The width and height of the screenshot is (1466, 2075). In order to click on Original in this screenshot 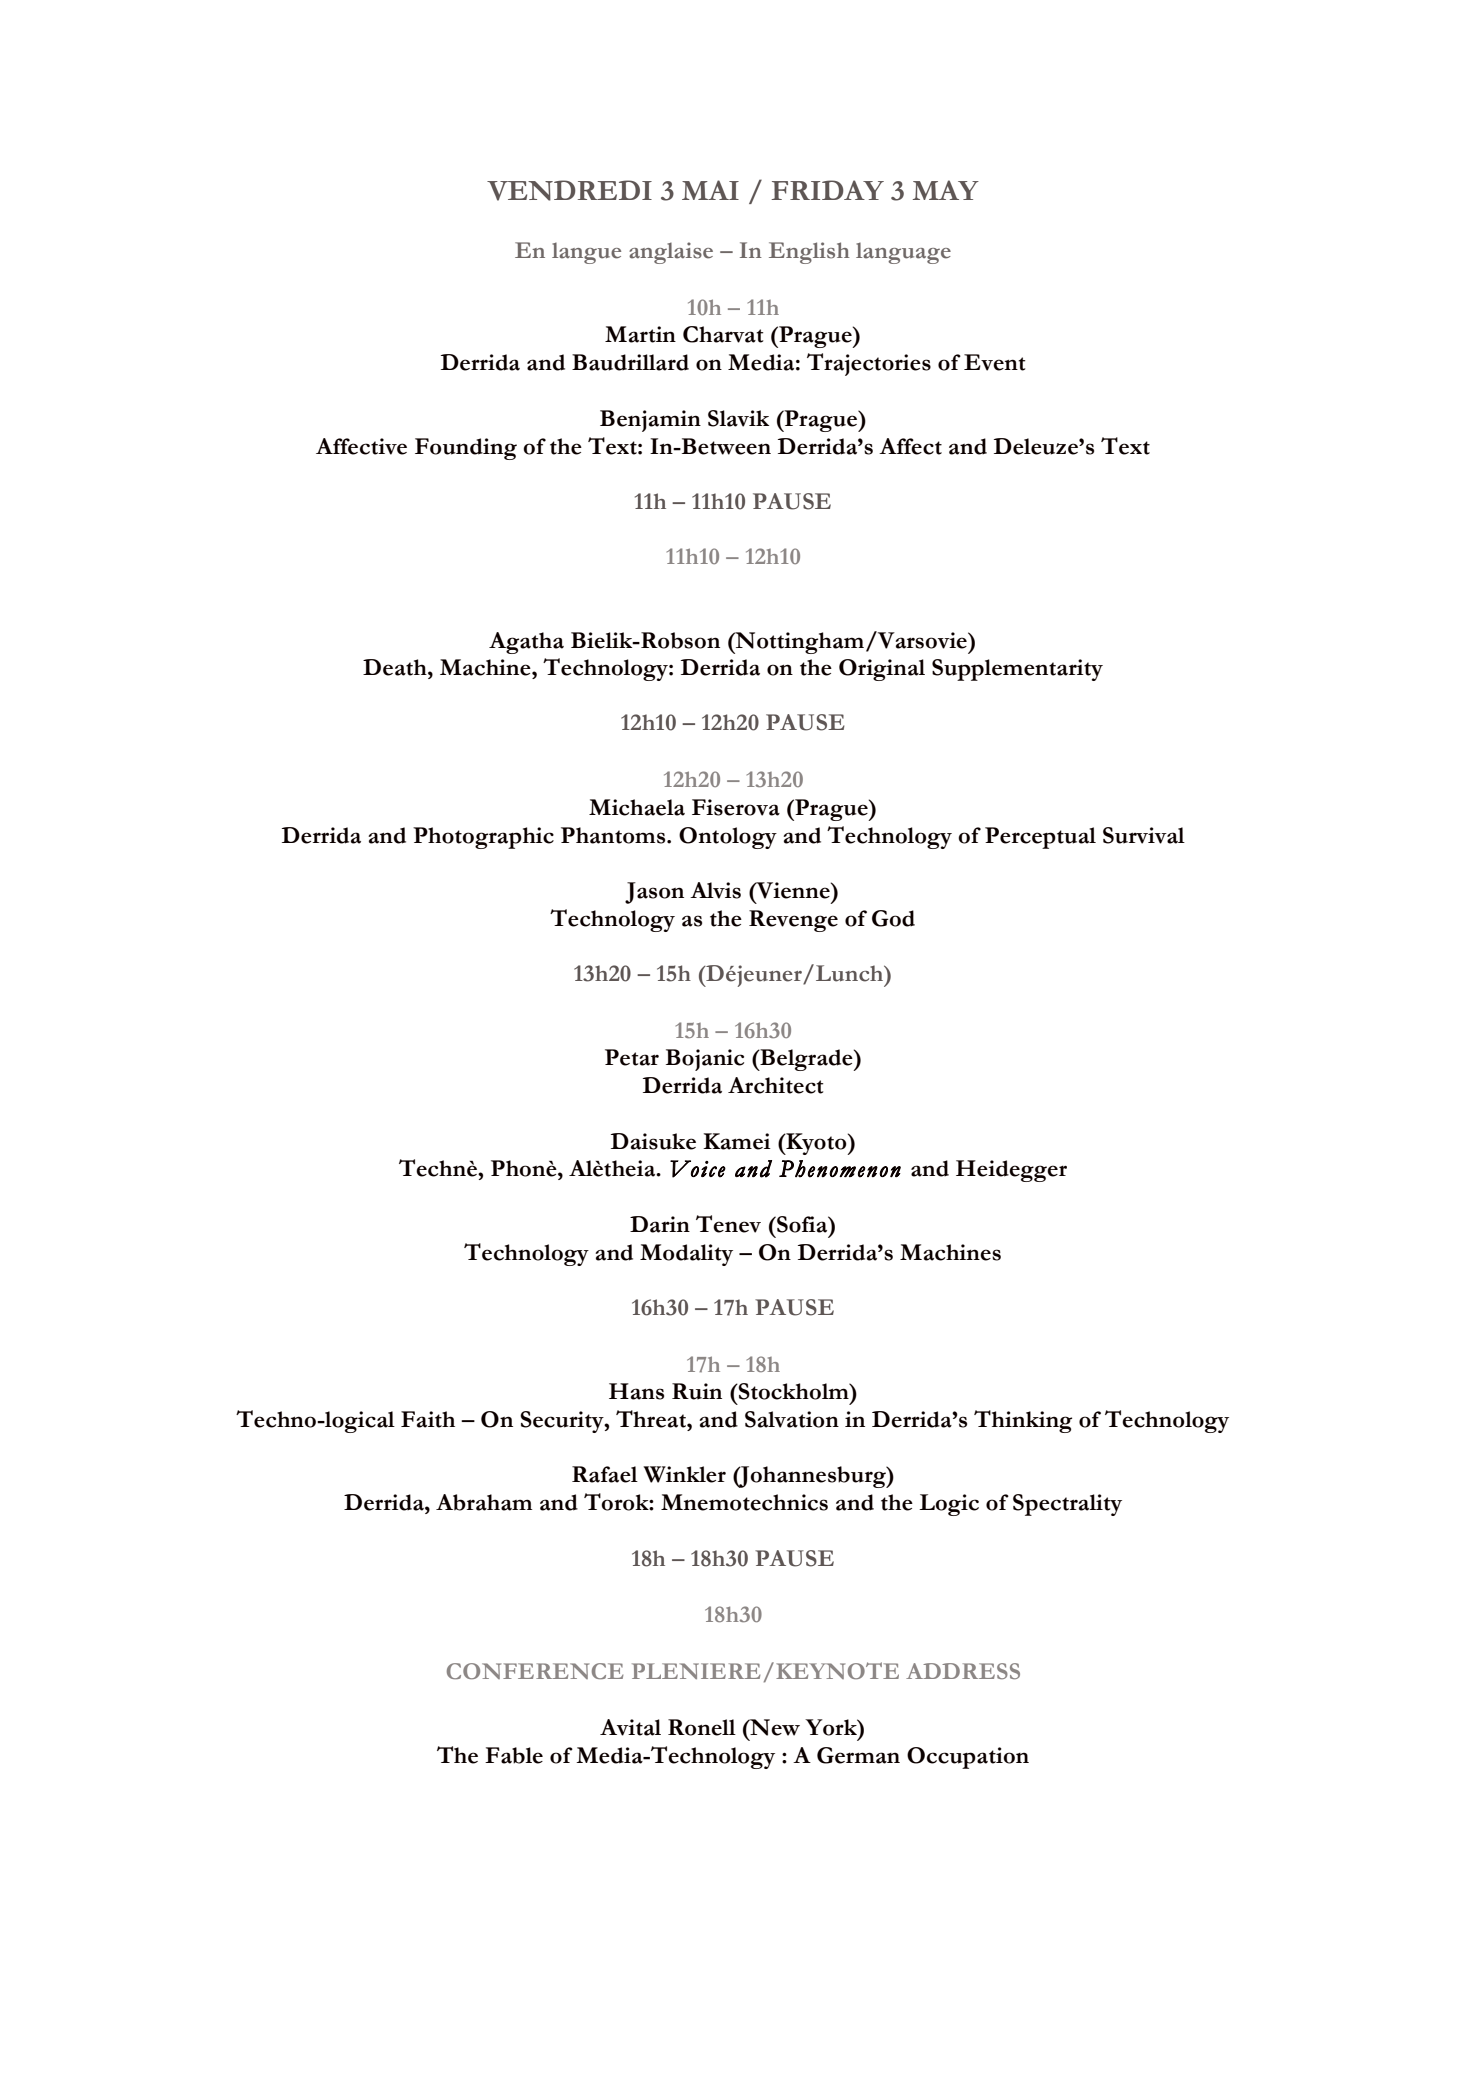, I will do `click(882, 670)`.
